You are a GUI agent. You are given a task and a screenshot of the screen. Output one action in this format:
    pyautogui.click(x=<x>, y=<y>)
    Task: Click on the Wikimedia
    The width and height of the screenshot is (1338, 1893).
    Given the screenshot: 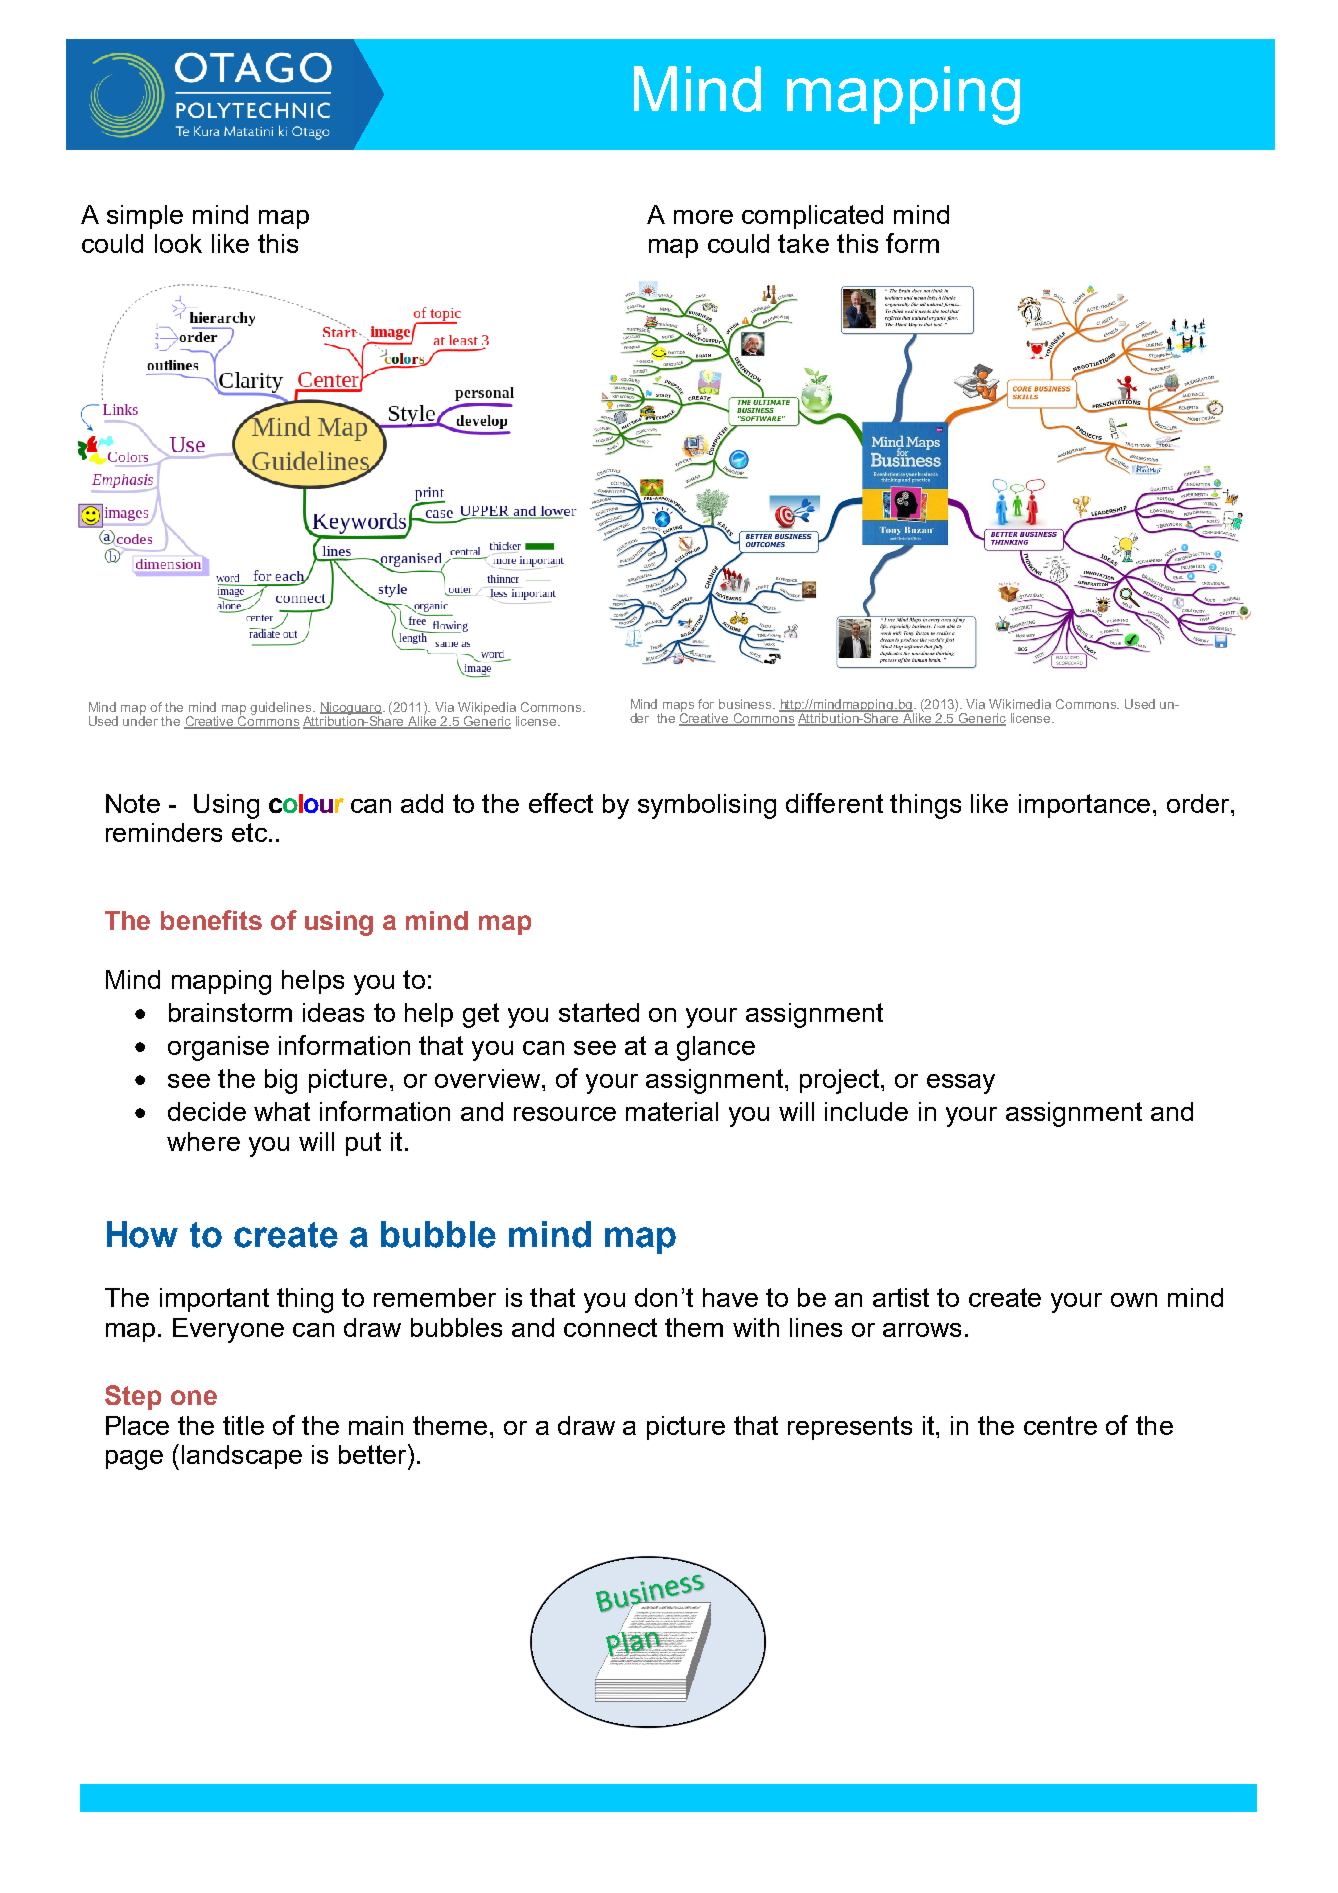 What is the action you would take?
    pyautogui.click(x=1020, y=704)
